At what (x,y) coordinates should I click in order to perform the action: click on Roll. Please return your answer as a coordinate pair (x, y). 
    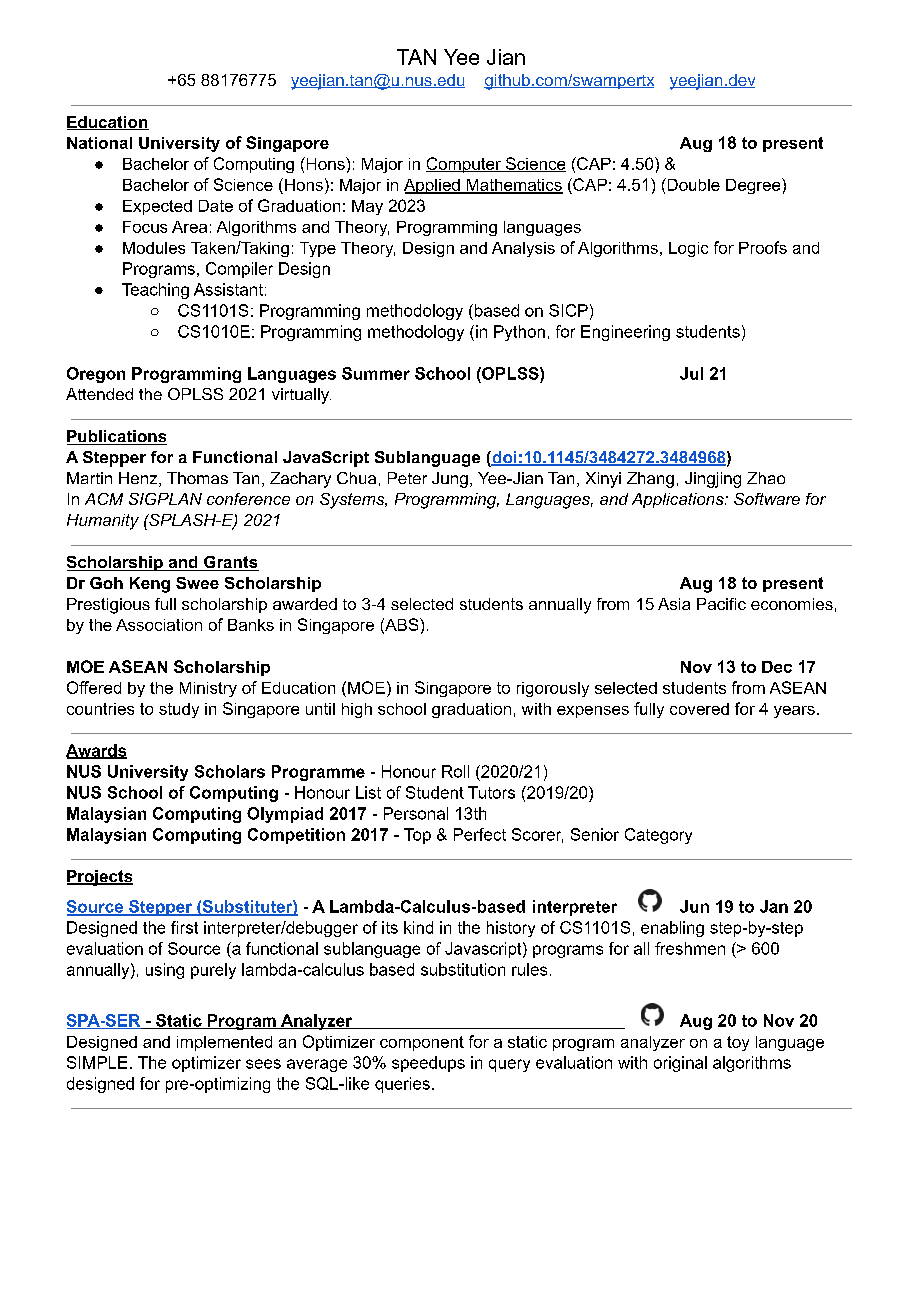
    Looking at the image, I should click on (455, 771).
